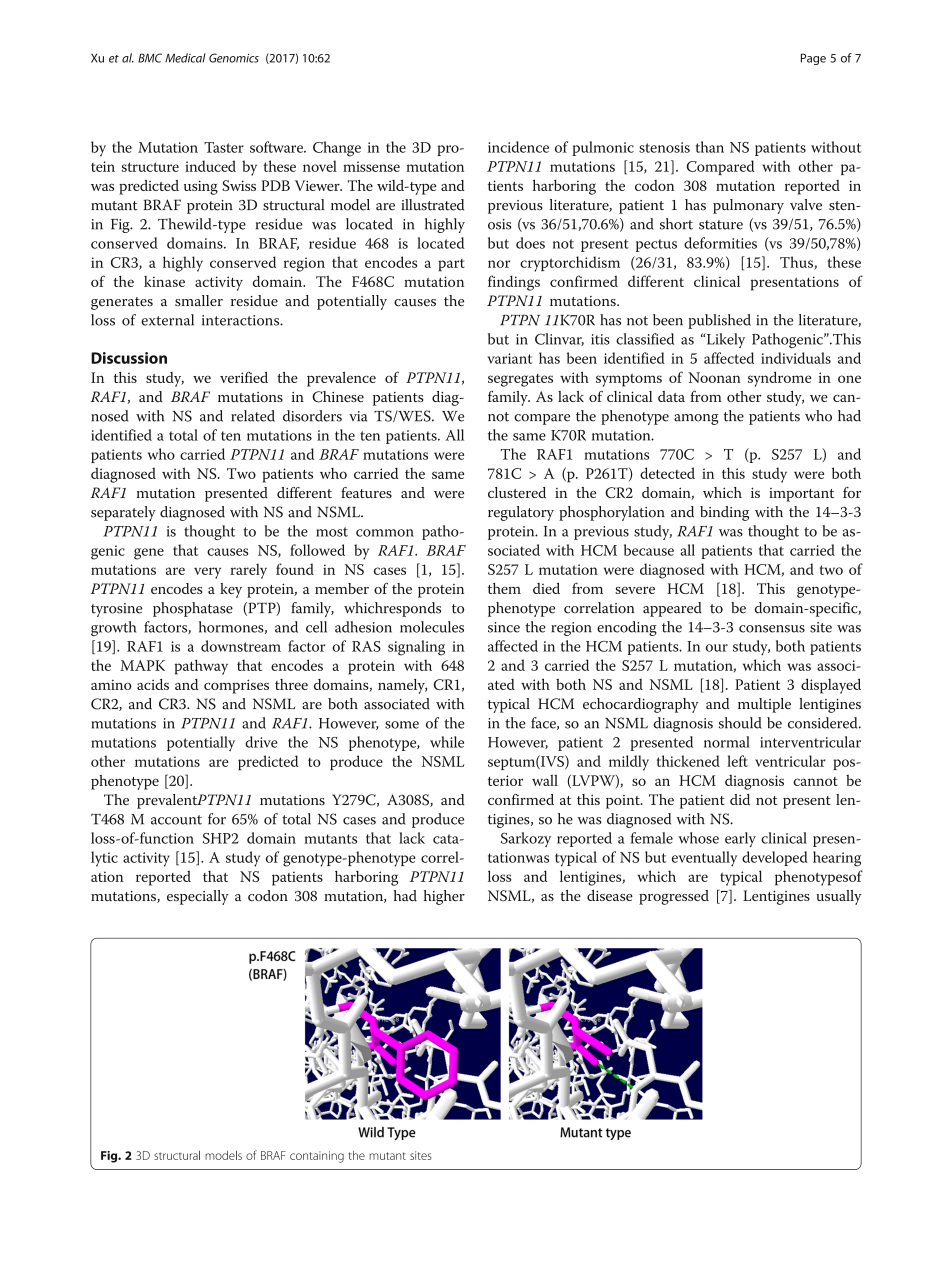  I want to click on incidence, so click(518, 147).
